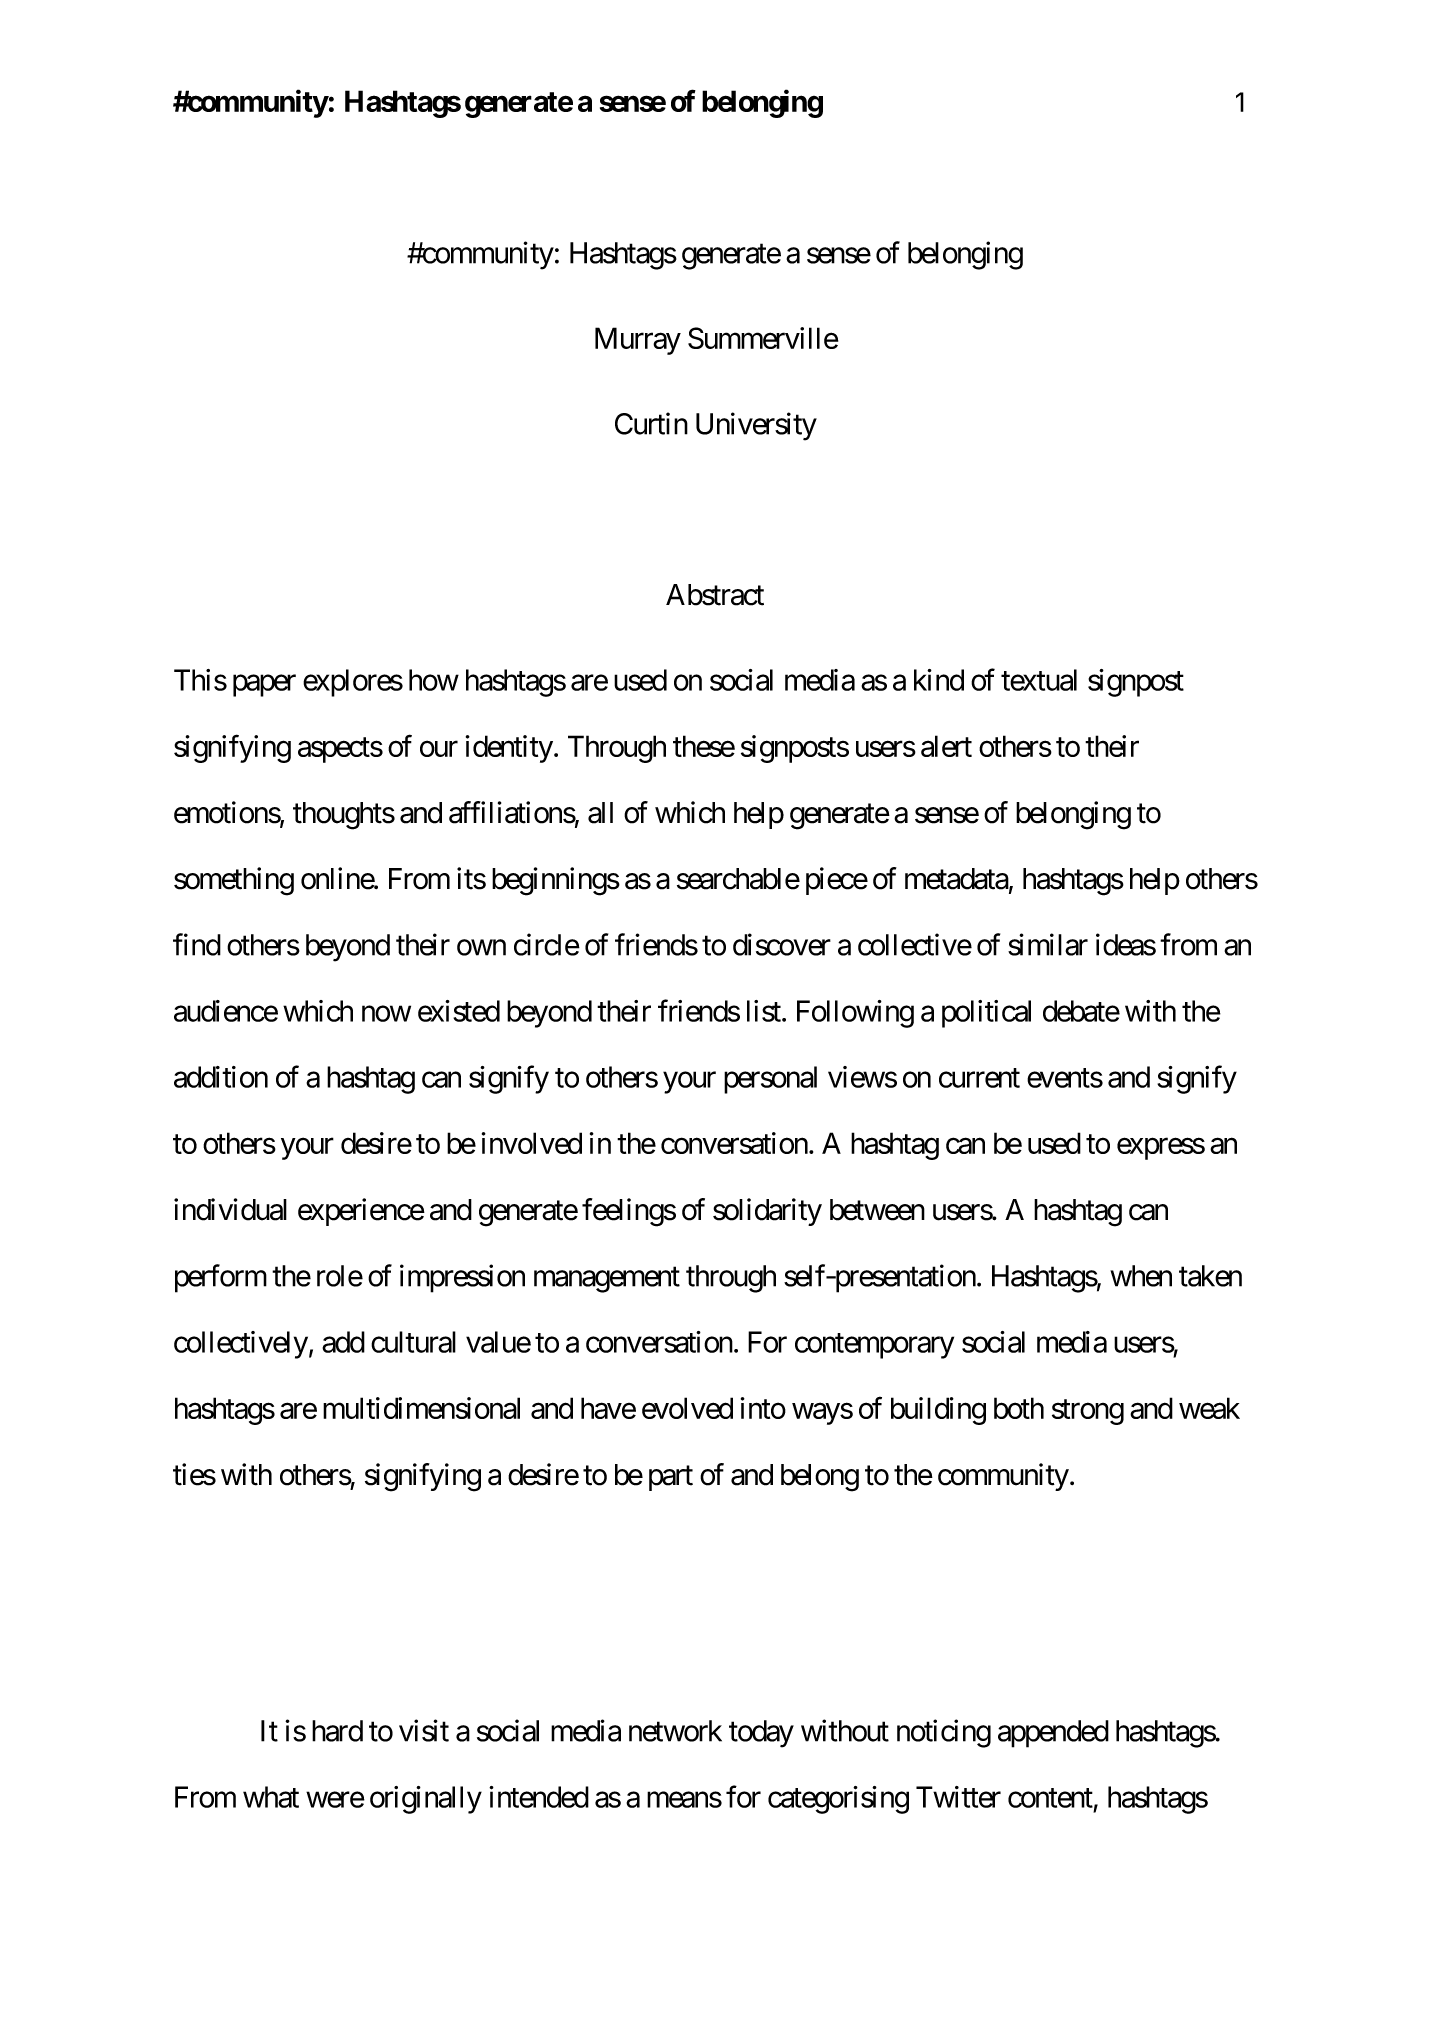 This screenshot has width=1429, height=2020. I want to click on hard, so click(337, 1731).
